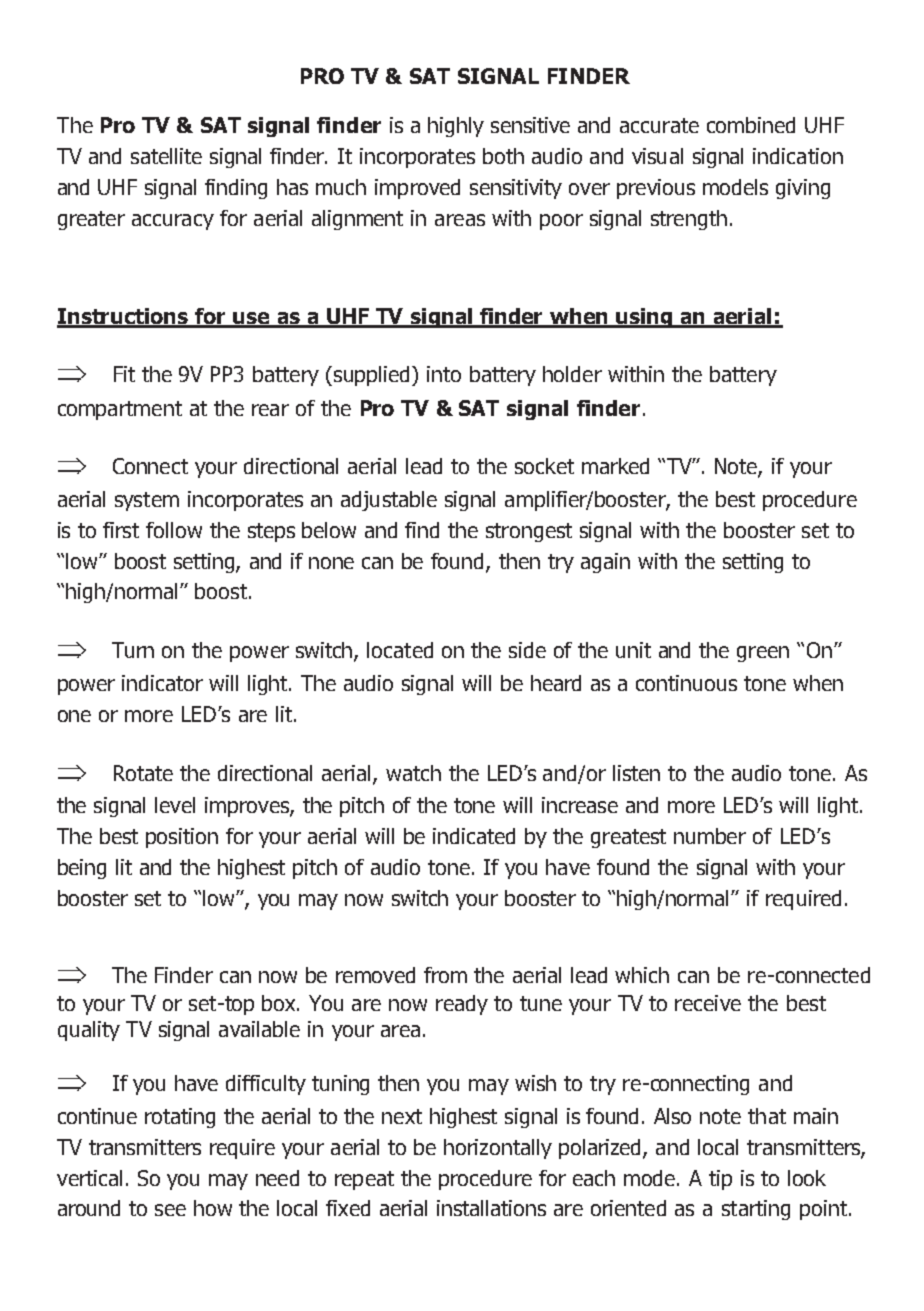 The width and height of the screenshot is (924, 1311). What do you see at coordinates (445, 975) in the screenshot?
I see `from` at bounding box center [445, 975].
